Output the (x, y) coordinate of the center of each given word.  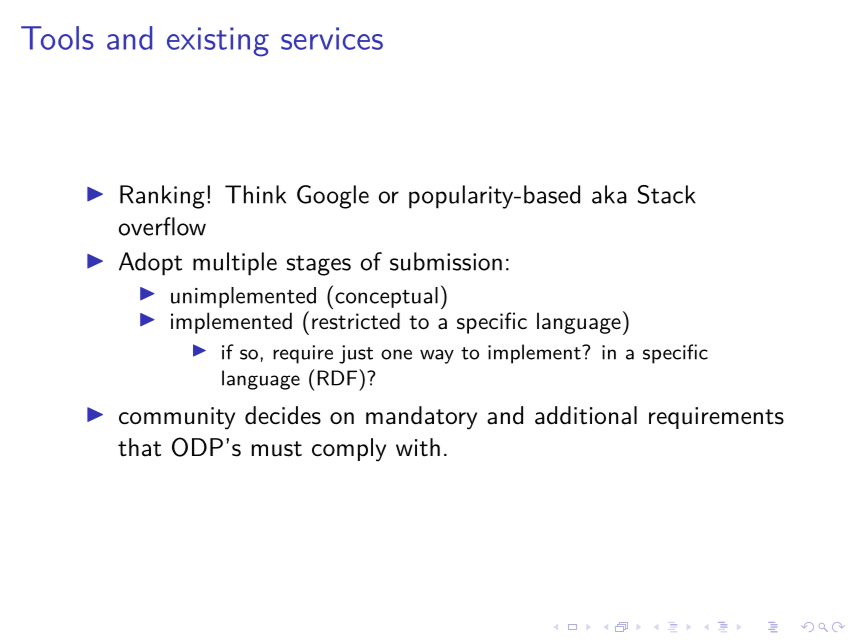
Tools (57, 38)
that (139, 447)
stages (319, 265)
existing (218, 42)
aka (609, 194)
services (332, 38)
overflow (162, 226)
